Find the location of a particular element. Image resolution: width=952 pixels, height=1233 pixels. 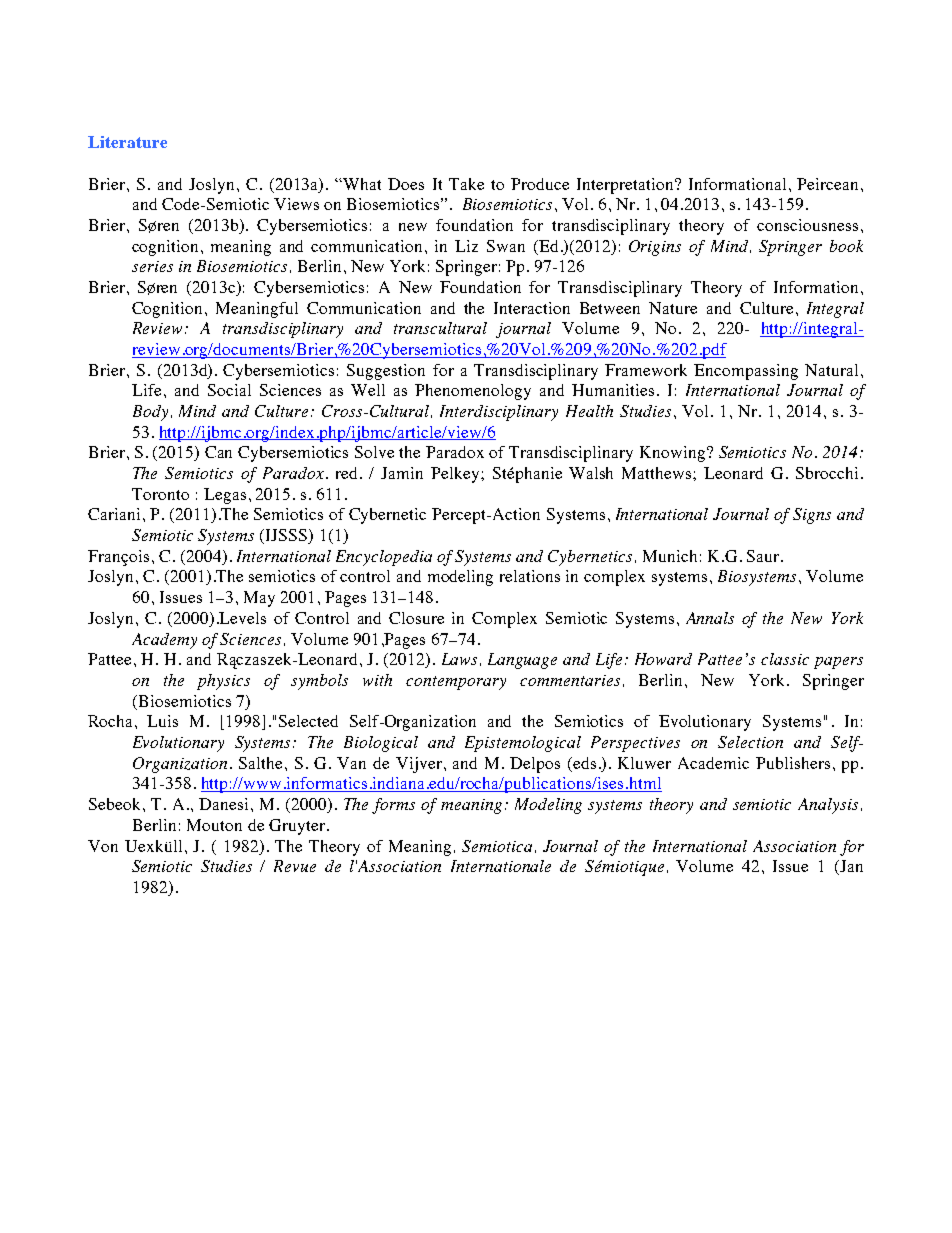

Knowing is located at coordinates (674, 454).
